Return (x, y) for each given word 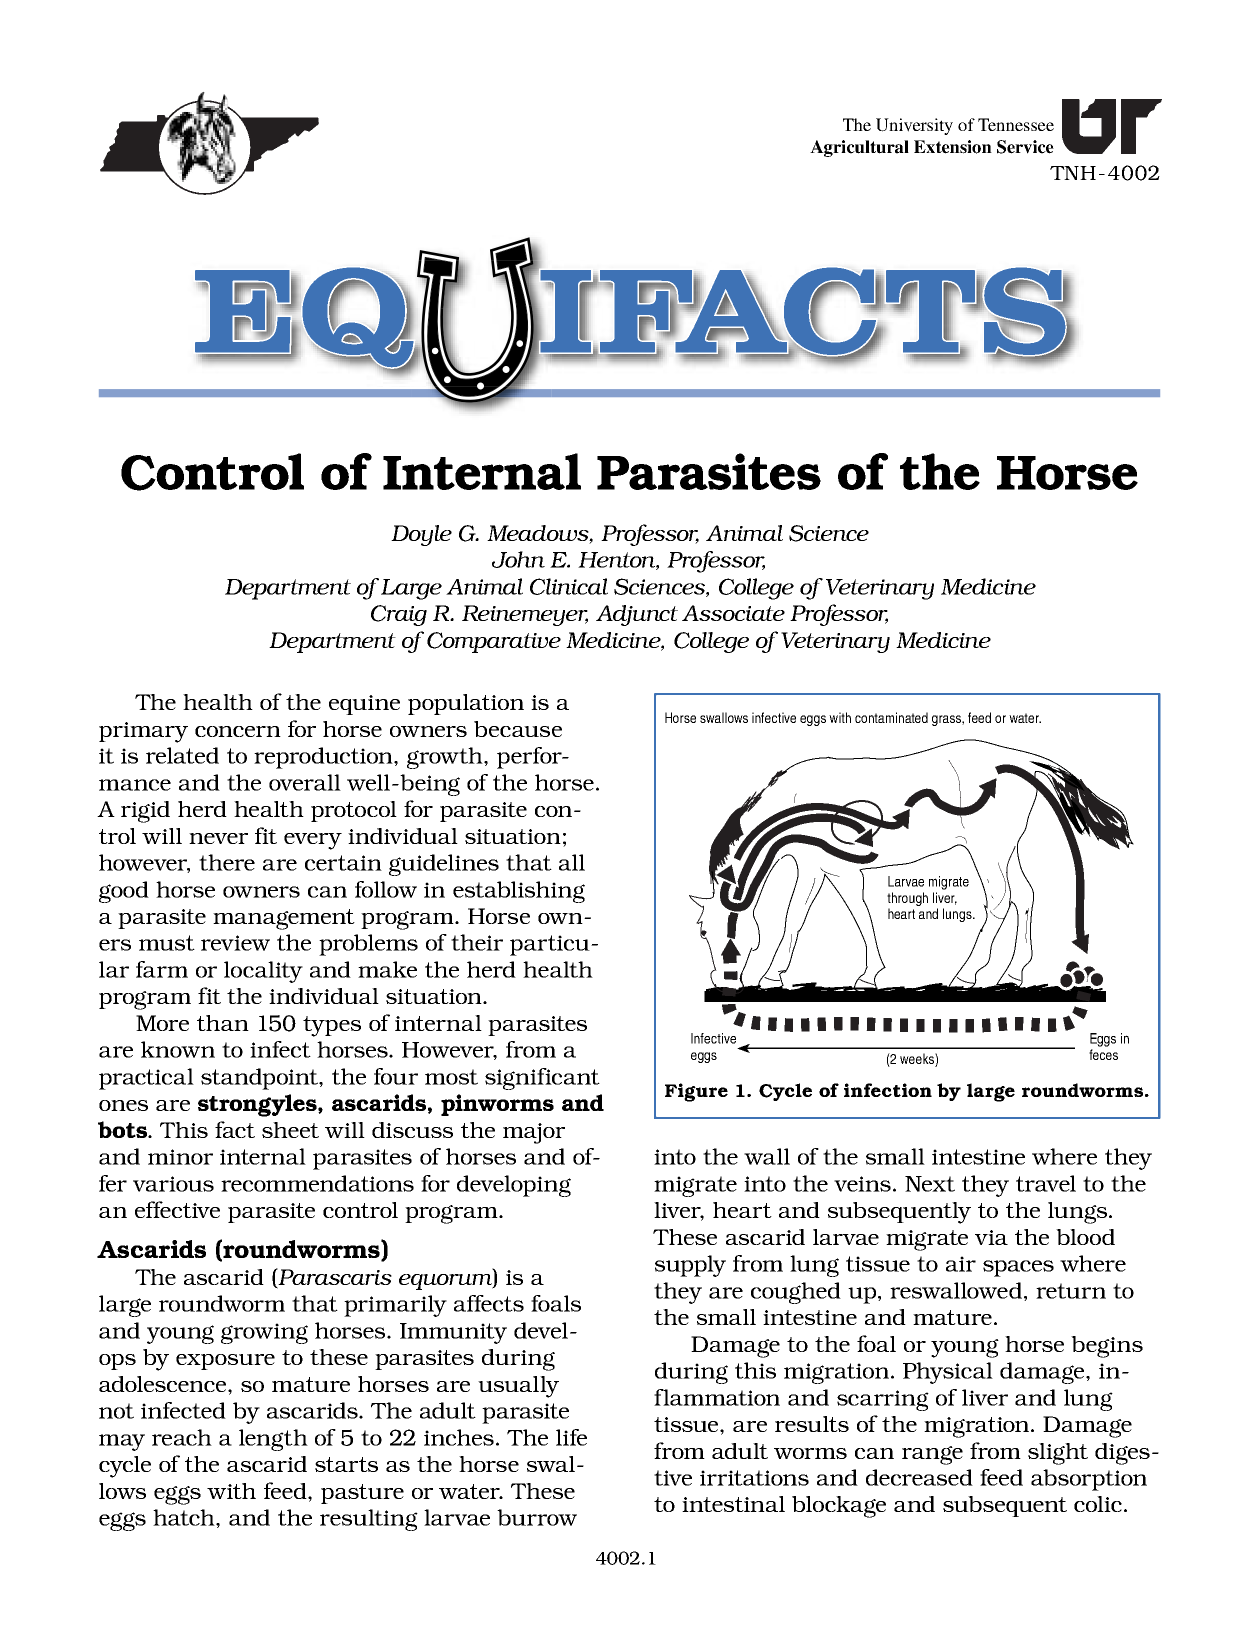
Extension (953, 147)
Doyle (421, 535)
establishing (519, 892)
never (218, 838)
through (907, 899)
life (571, 1437)
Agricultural (859, 148)
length (273, 1440)
